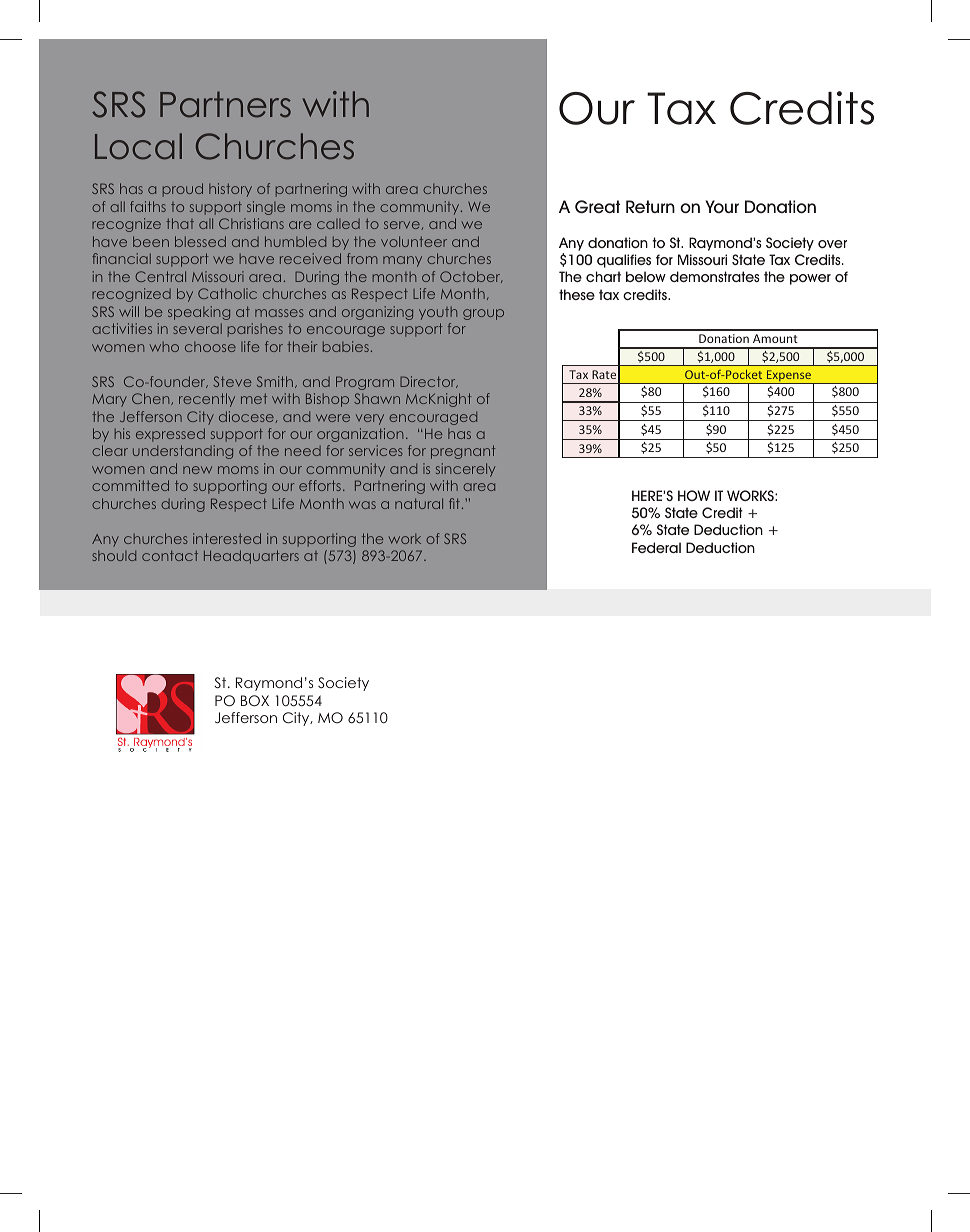 Image resolution: width=970 pixels, height=1232 pixels. I want to click on Federal, so click(656, 547).
